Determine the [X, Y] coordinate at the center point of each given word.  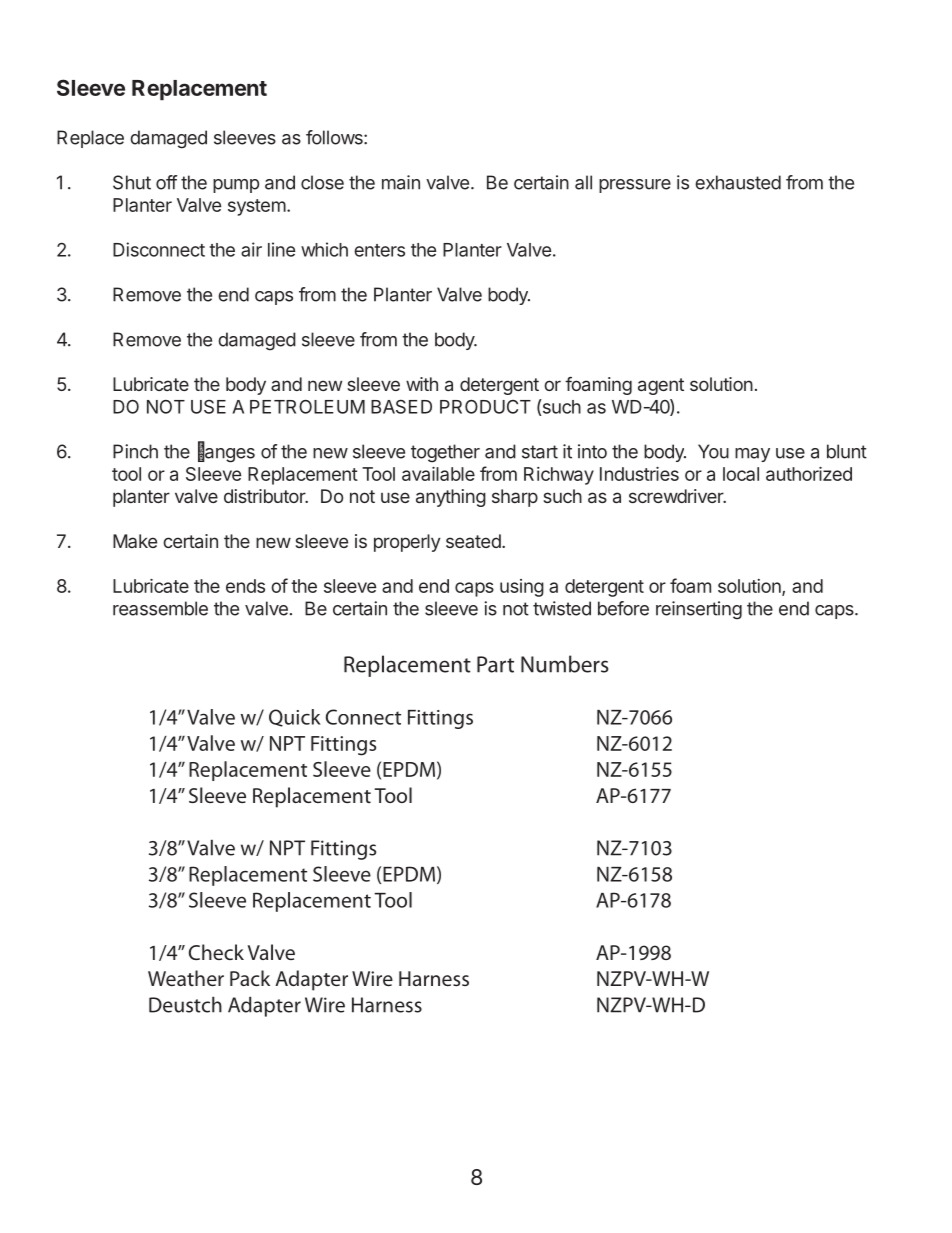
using [522, 588]
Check [216, 952]
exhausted [738, 182]
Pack [250, 978]
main [401, 182]
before [623, 608]
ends [245, 586]
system [257, 207]
